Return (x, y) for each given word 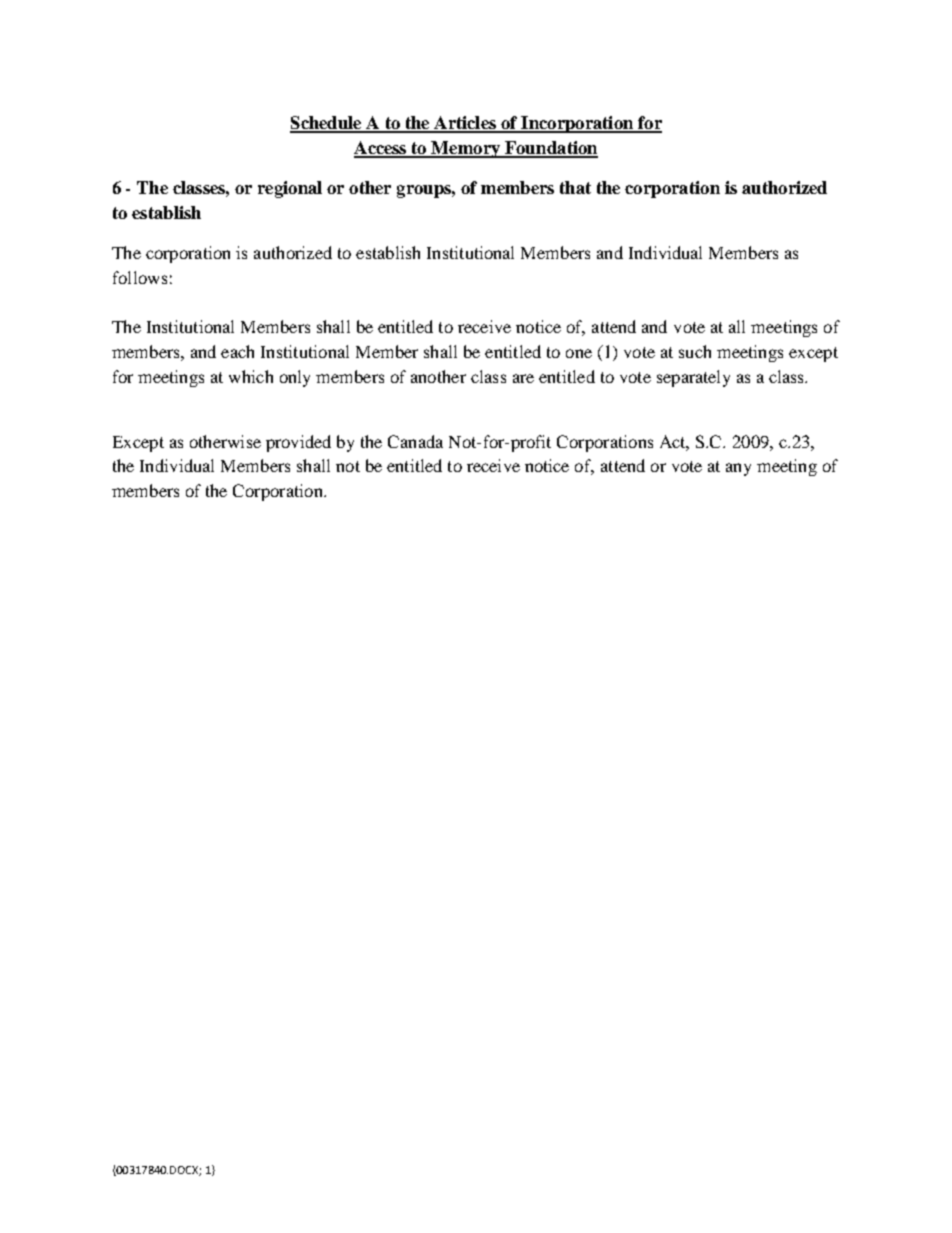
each (237, 351)
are (523, 378)
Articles (465, 124)
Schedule (327, 124)
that (575, 187)
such (695, 351)
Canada (415, 441)
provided (298, 443)
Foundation (550, 149)
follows (140, 277)
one (579, 353)
